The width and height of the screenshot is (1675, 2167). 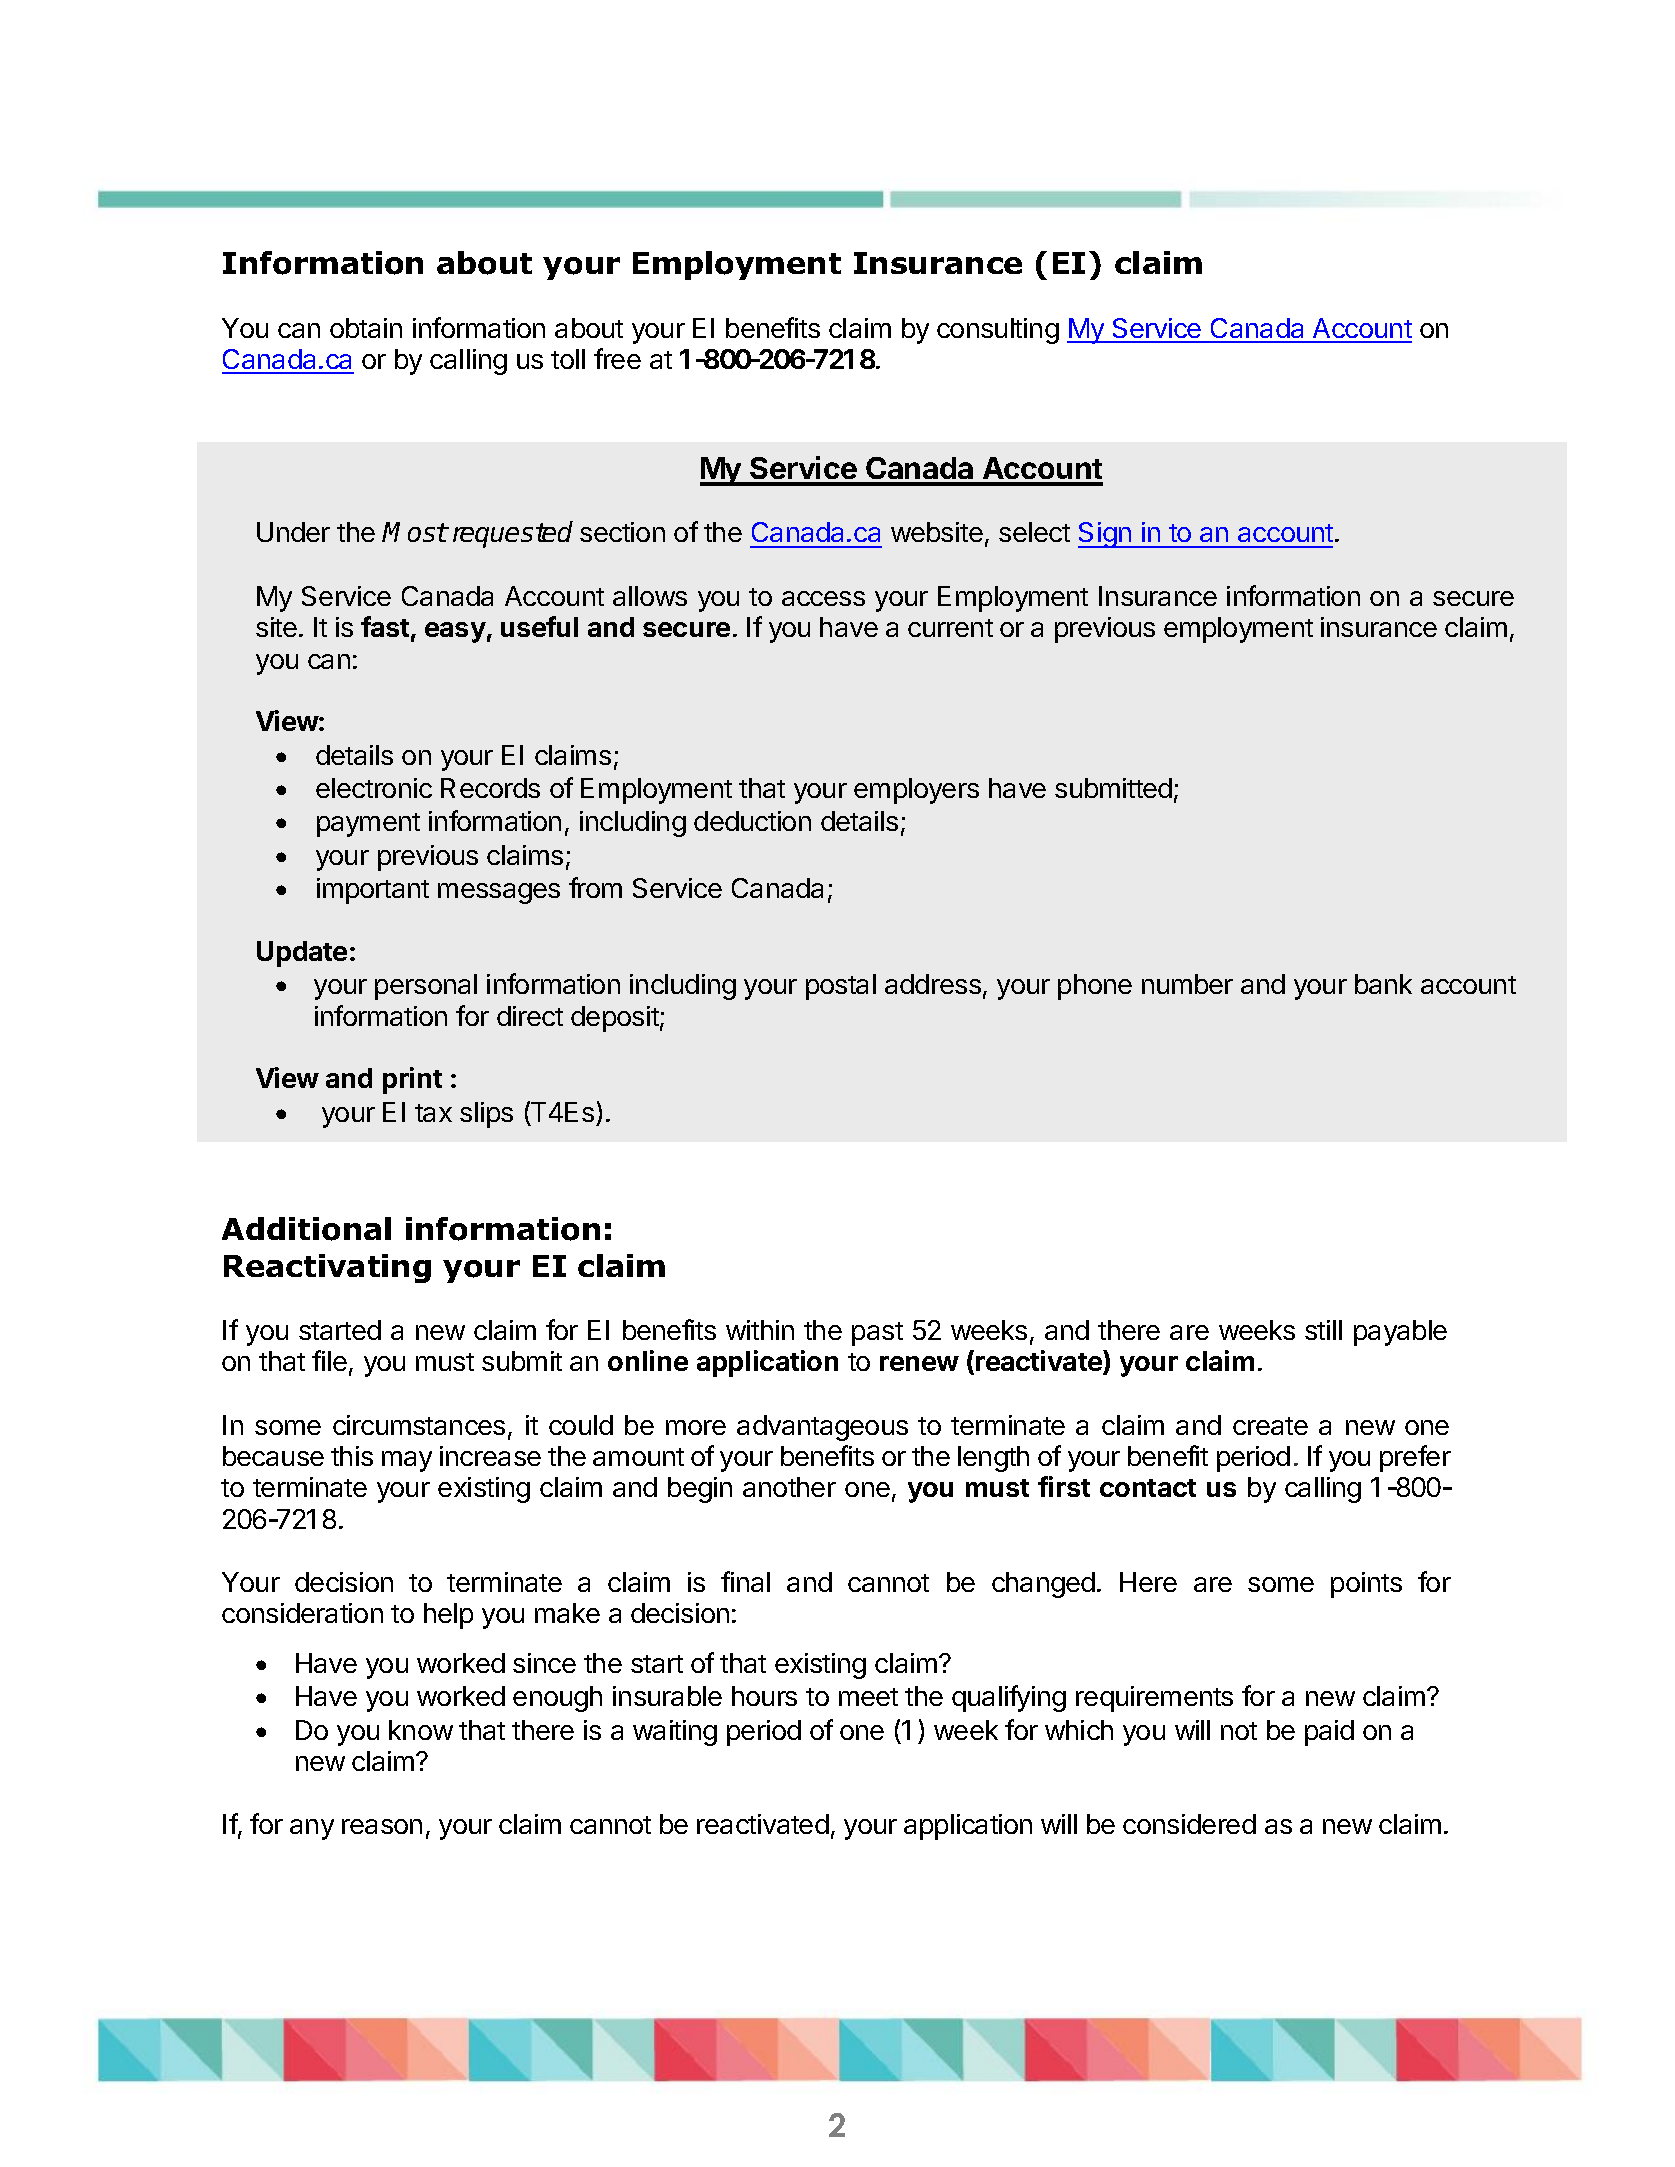 What do you see at coordinates (1105, 535) in the screenshot?
I see `Sign` at bounding box center [1105, 535].
